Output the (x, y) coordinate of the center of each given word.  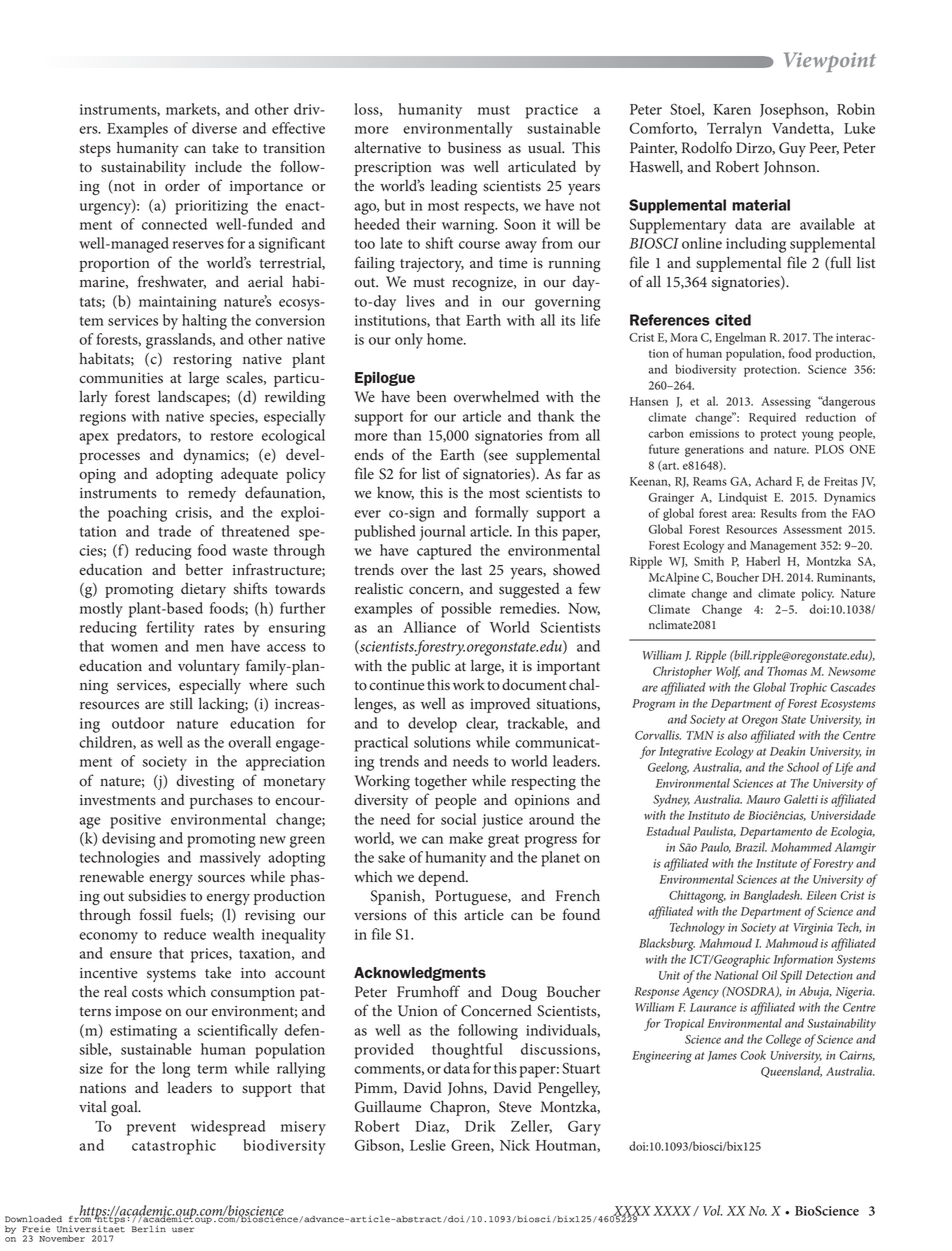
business (474, 147)
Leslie (428, 1145)
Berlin (149, 1229)
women (134, 648)
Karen (732, 109)
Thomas (787, 671)
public (430, 667)
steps (95, 150)
